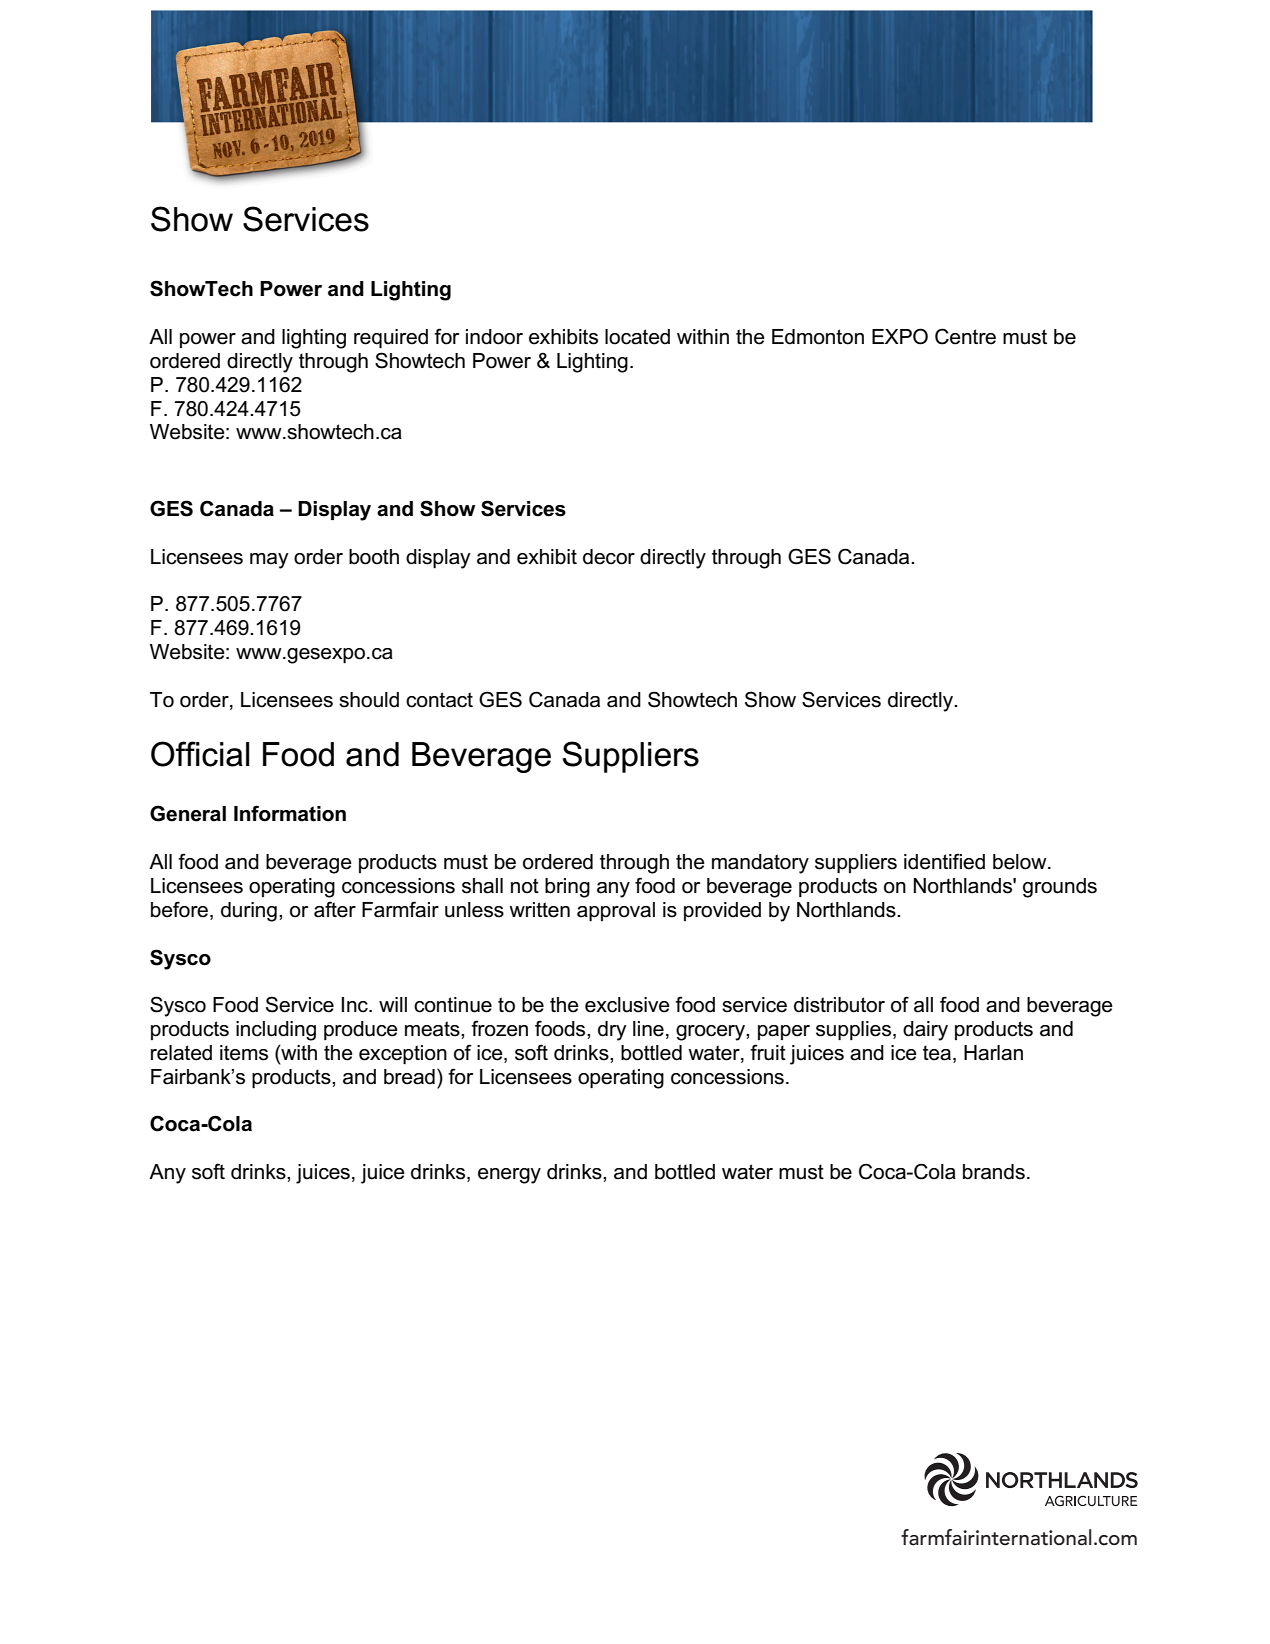  Describe the element at coordinates (391, 338) in the screenshot. I see `required` at that location.
